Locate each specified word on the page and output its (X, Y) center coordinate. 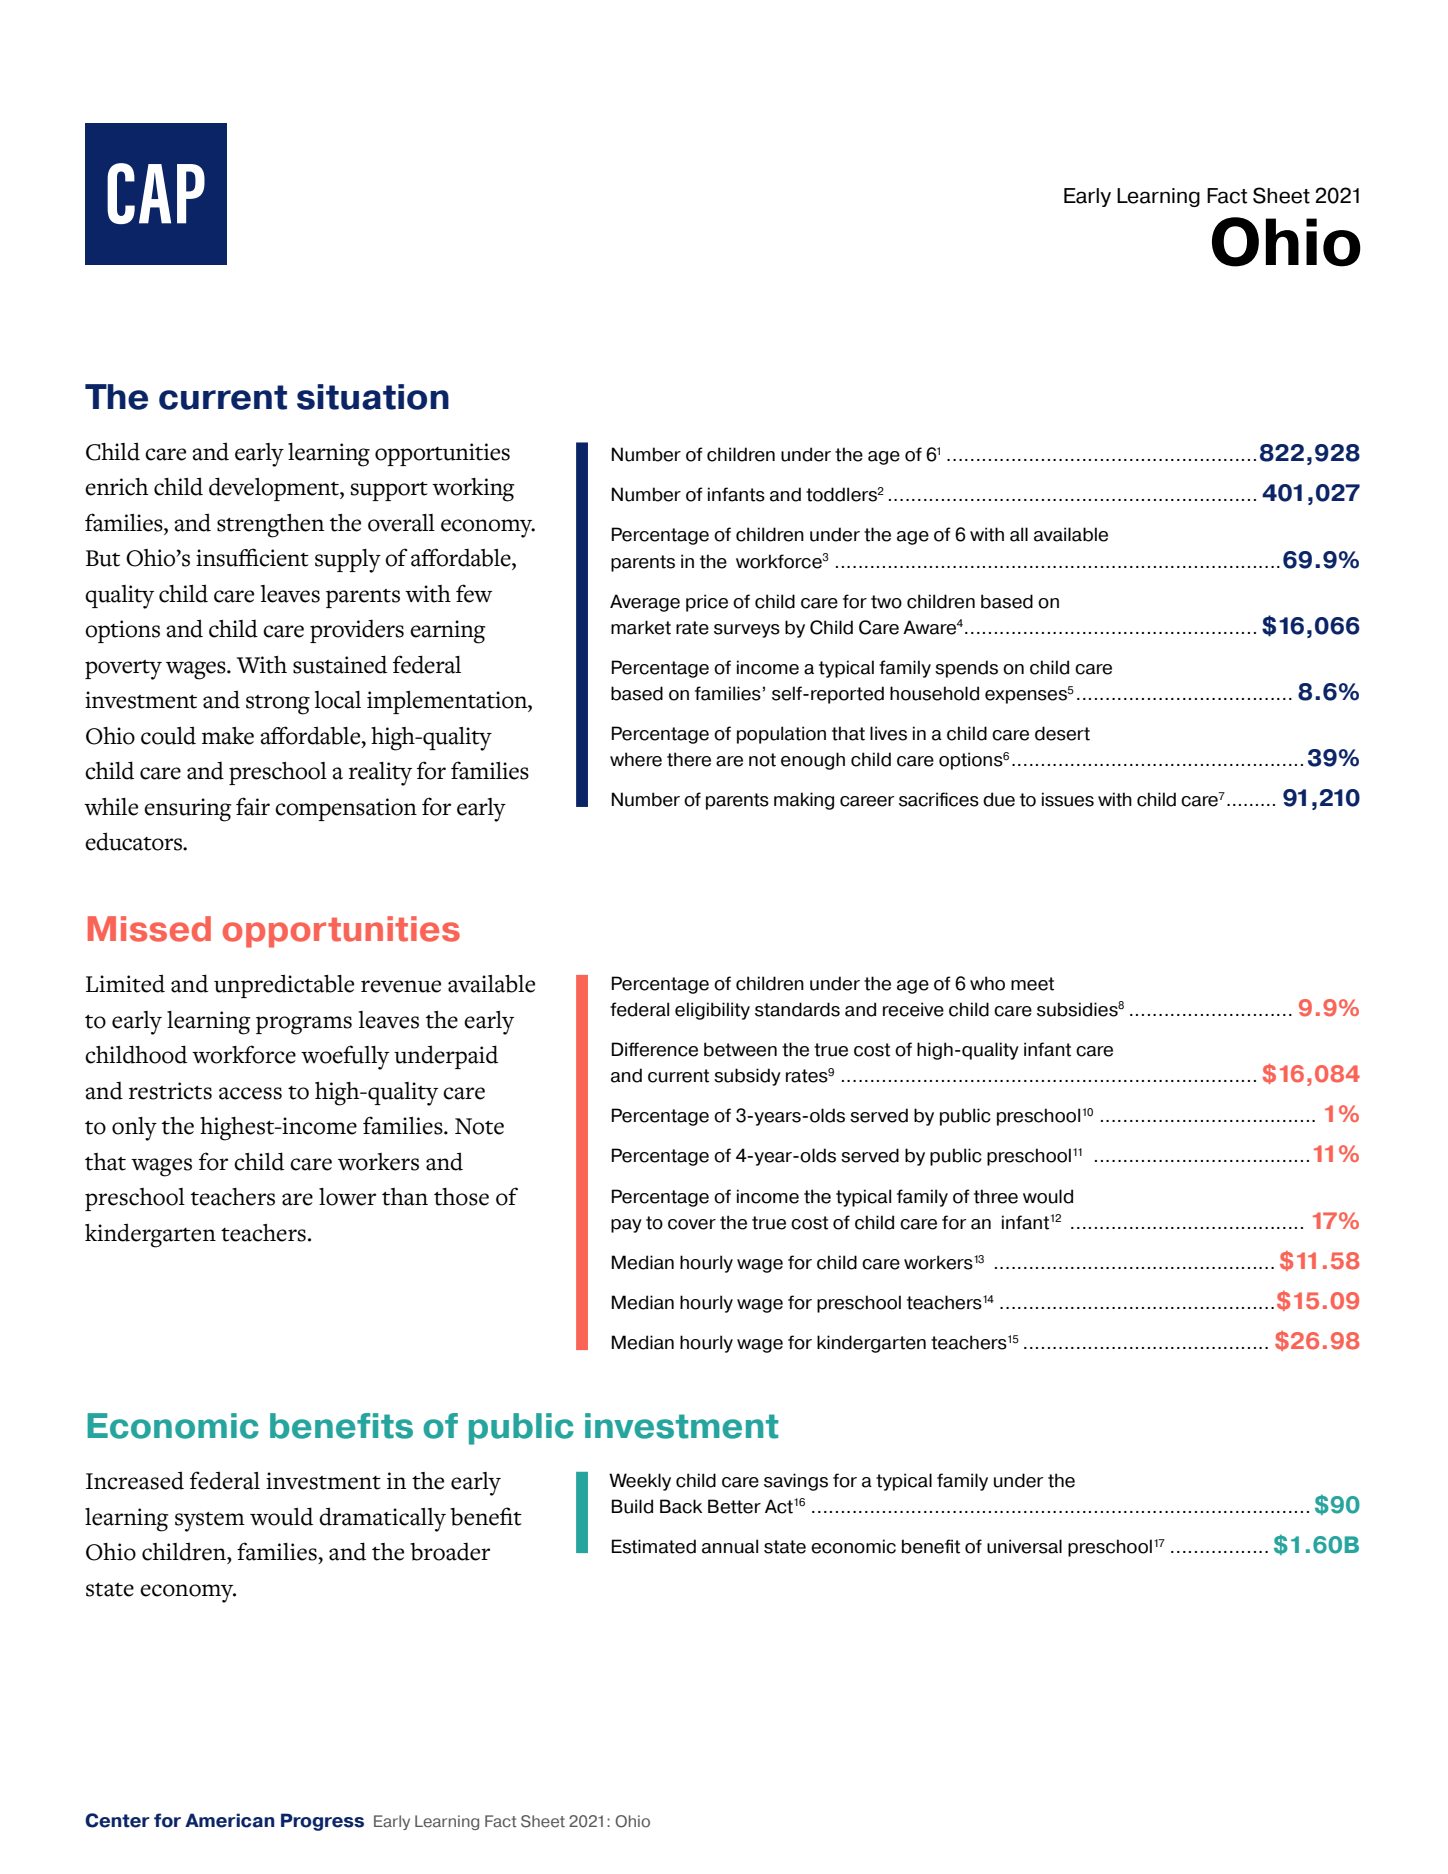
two (886, 602)
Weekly (640, 1482)
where (636, 759)
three (996, 1196)
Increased (135, 1480)
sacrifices (939, 799)
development (275, 489)
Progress (322, 1822)
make (228, 736)
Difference (655, 1049)
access (250, 1093)
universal (1024, 1546)
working (473, 490)
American (230, 1820)
